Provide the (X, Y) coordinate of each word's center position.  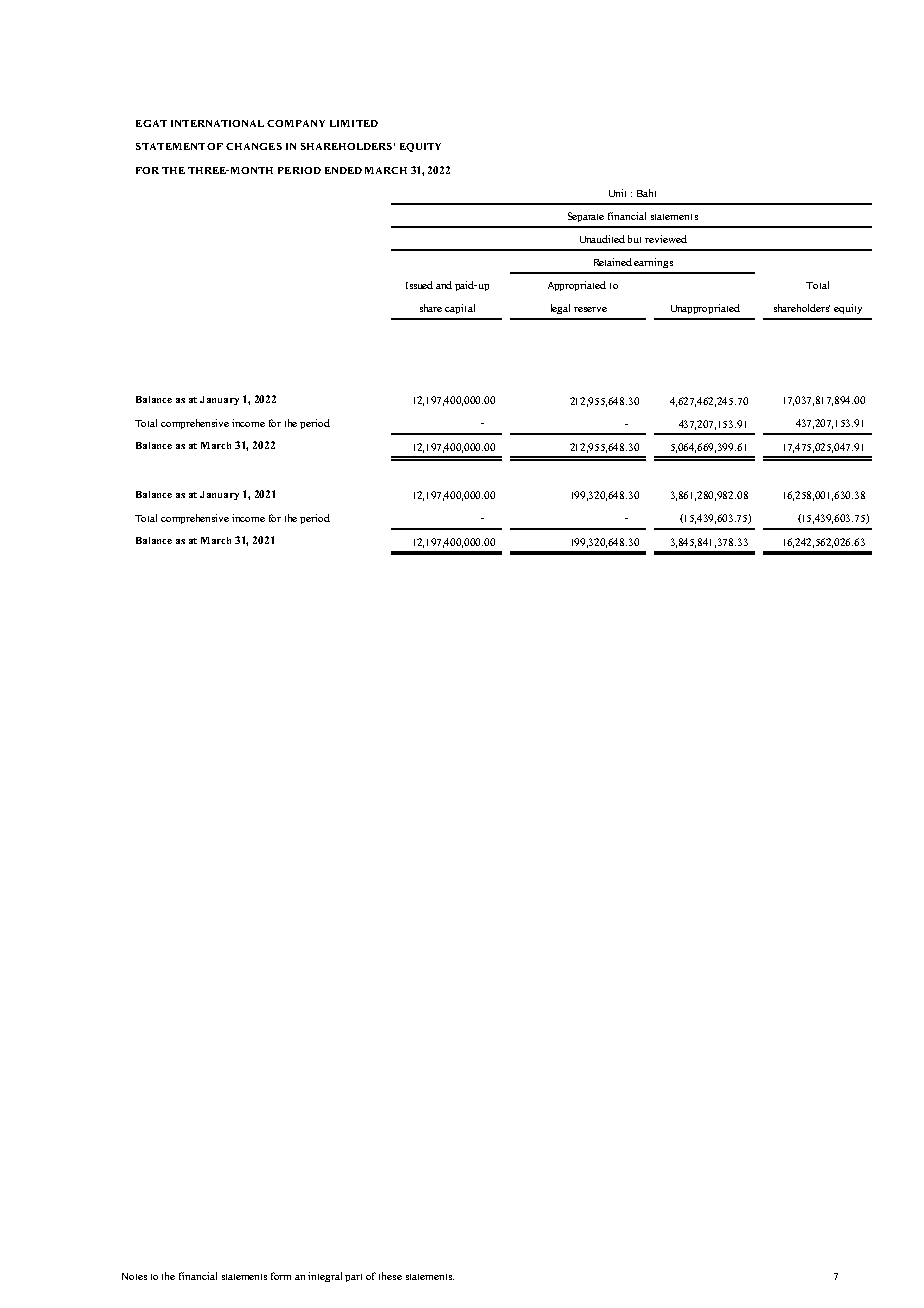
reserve (590, 309)
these (390, 1276)
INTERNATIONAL (217, 123)
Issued (419, 285)
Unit (617, 193)
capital (460, 309)
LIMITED (354, 123)
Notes (134, 1276)
